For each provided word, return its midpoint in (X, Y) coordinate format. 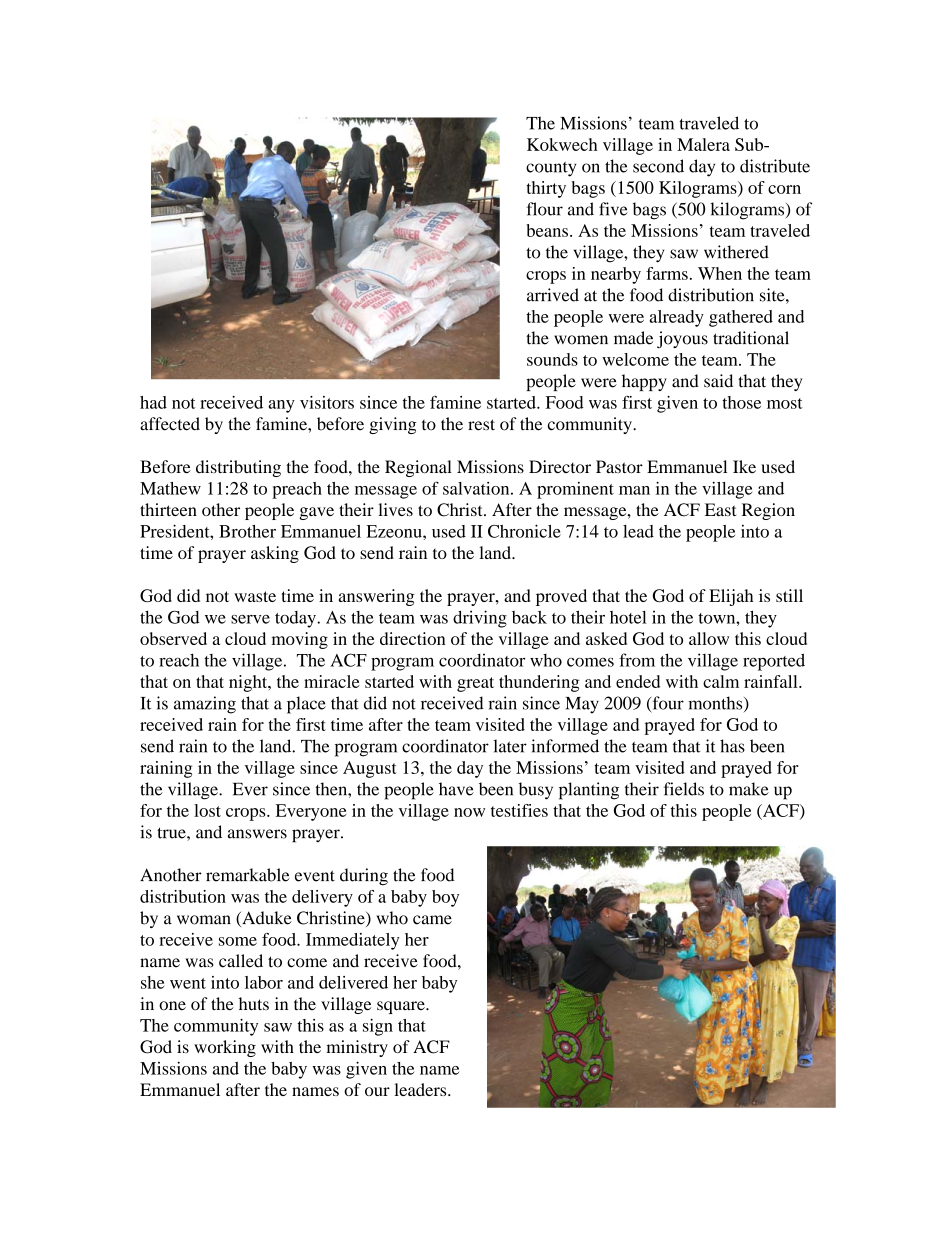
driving (480, 619)
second (658, 166)
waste (255, 596)
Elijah (731, 597)
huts (254, 1004)
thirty (546, 189)
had (153, 402)
